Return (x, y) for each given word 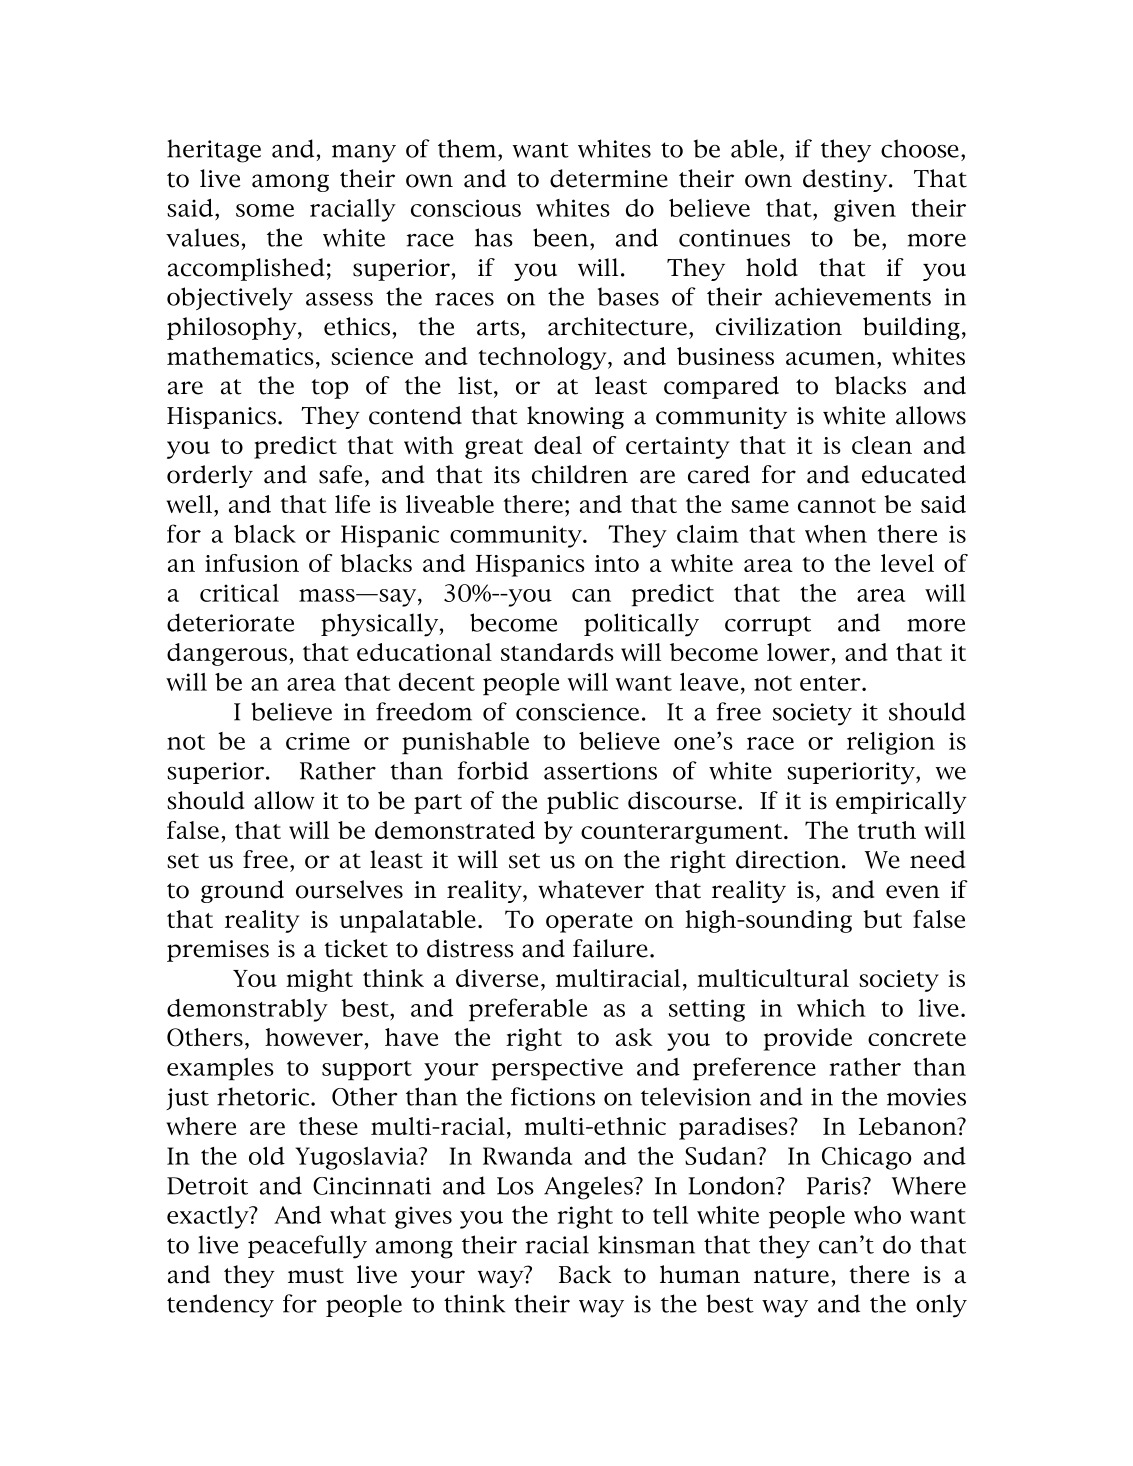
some (265, 210)
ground (242, 891)
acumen (832, 358)
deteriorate (230, 622)
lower (798, 652)
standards (557, 652)
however (314, 1037)
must (316, 1276)
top (330, 389)
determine (609, 178)
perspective (557, 1069)
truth (886, 830)
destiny (846, 180)
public (582, 802)
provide (808, 1039)
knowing (575, 417)
